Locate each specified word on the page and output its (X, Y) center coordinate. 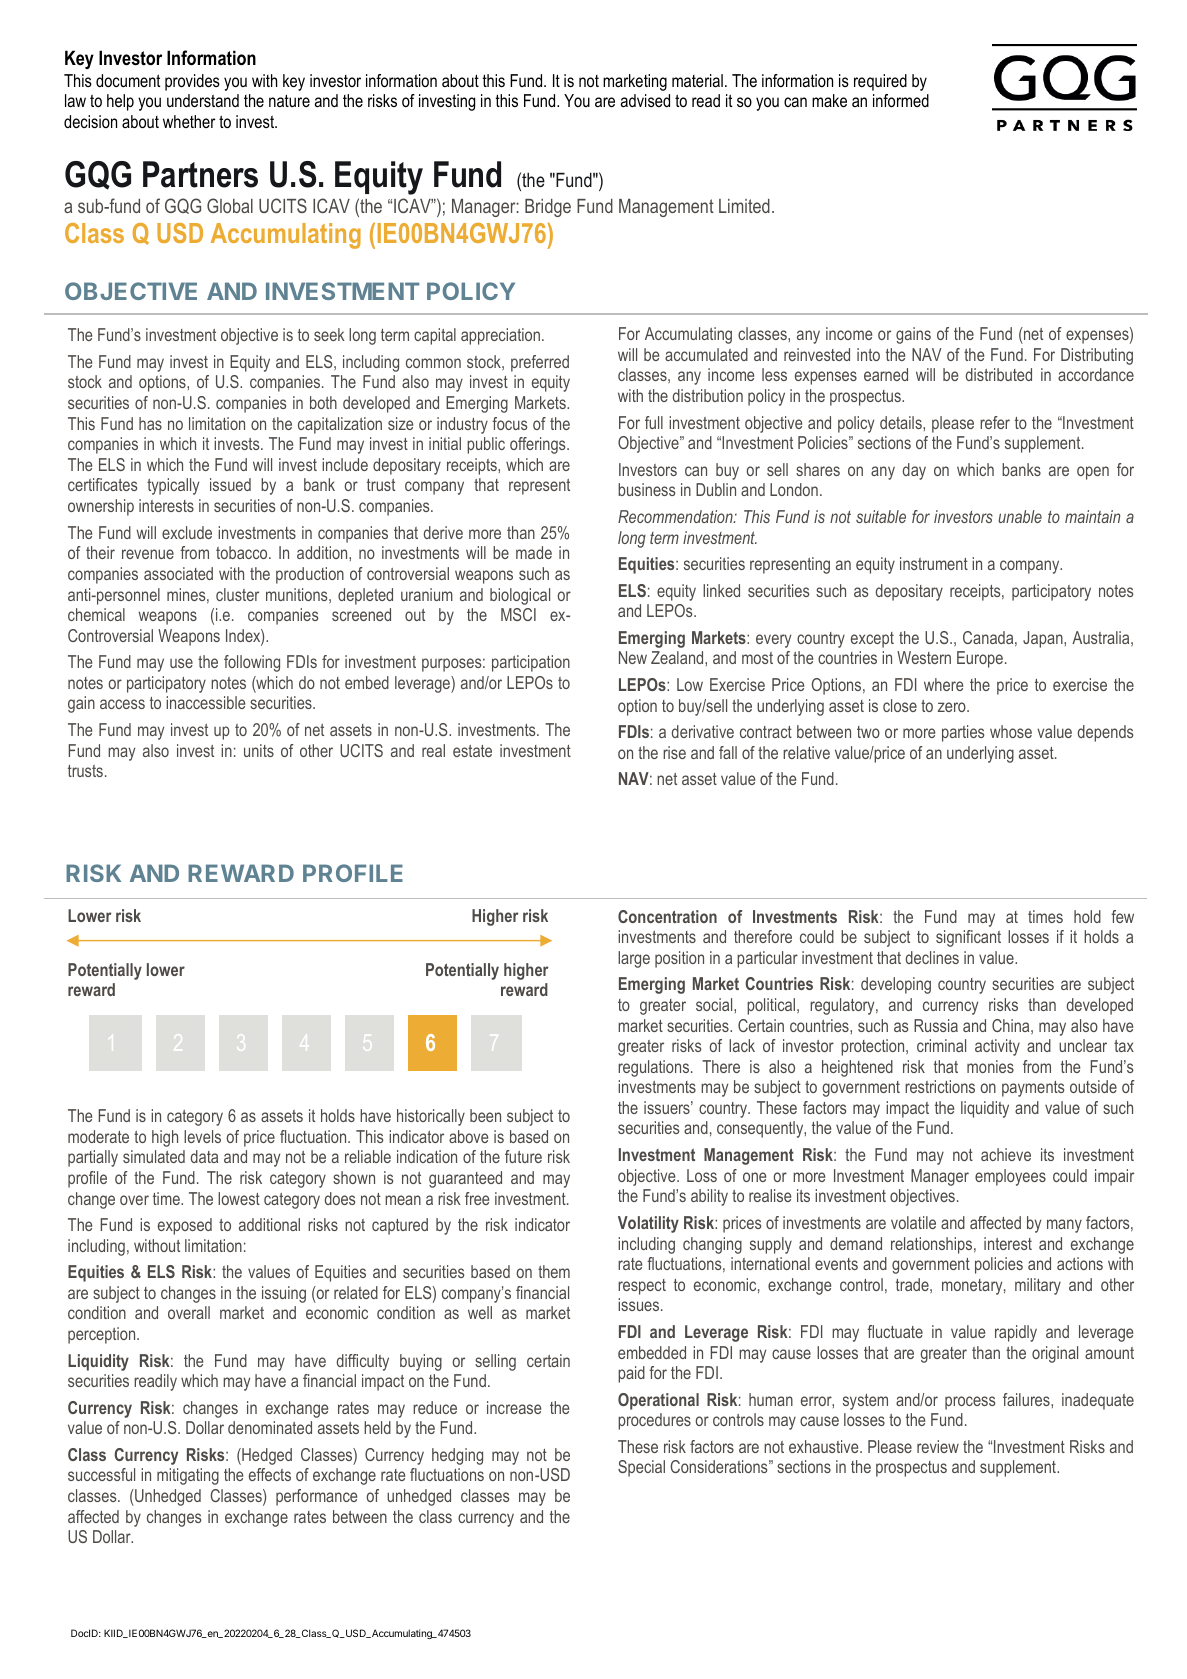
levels (202, 1136)
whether (189, 121)
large (634, 959)
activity (997, 1047)
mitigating (188, 1476)
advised (645, 100)
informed (901, 101)
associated (178, 573)
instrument (934, 563)
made (534, 552)
